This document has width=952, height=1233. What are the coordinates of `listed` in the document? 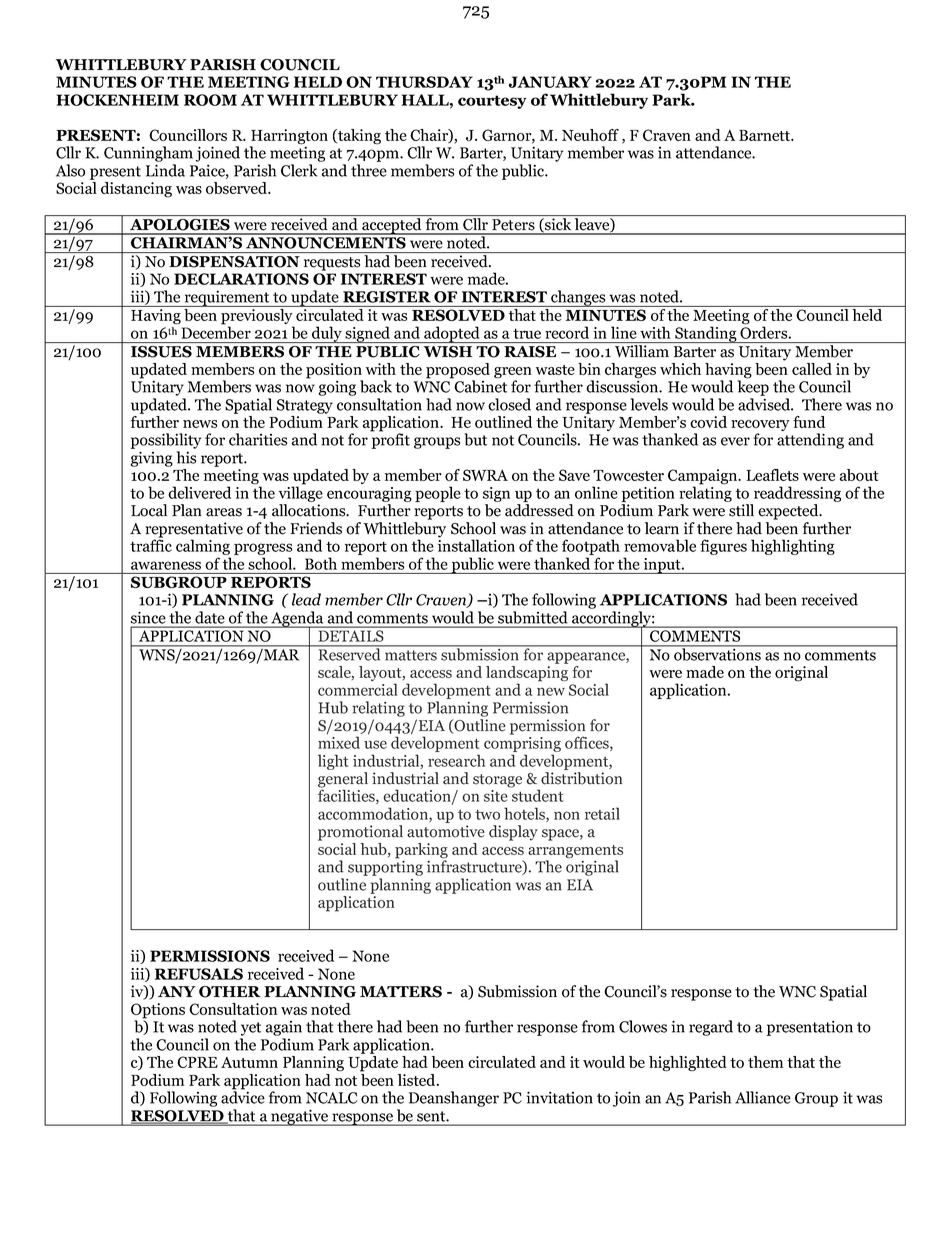 It's located at (418, 1080).
